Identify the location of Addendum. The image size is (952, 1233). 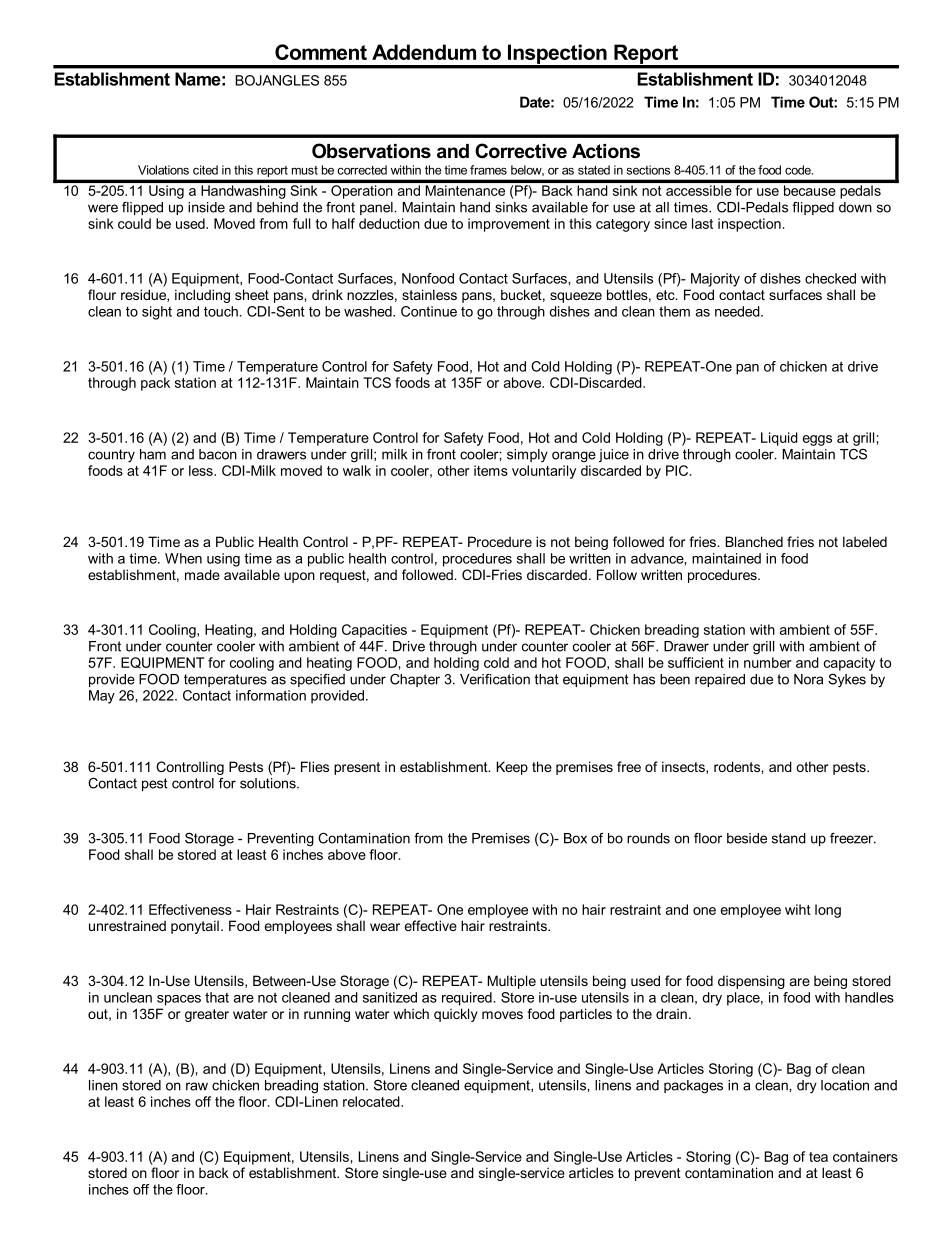
(424, 52).
